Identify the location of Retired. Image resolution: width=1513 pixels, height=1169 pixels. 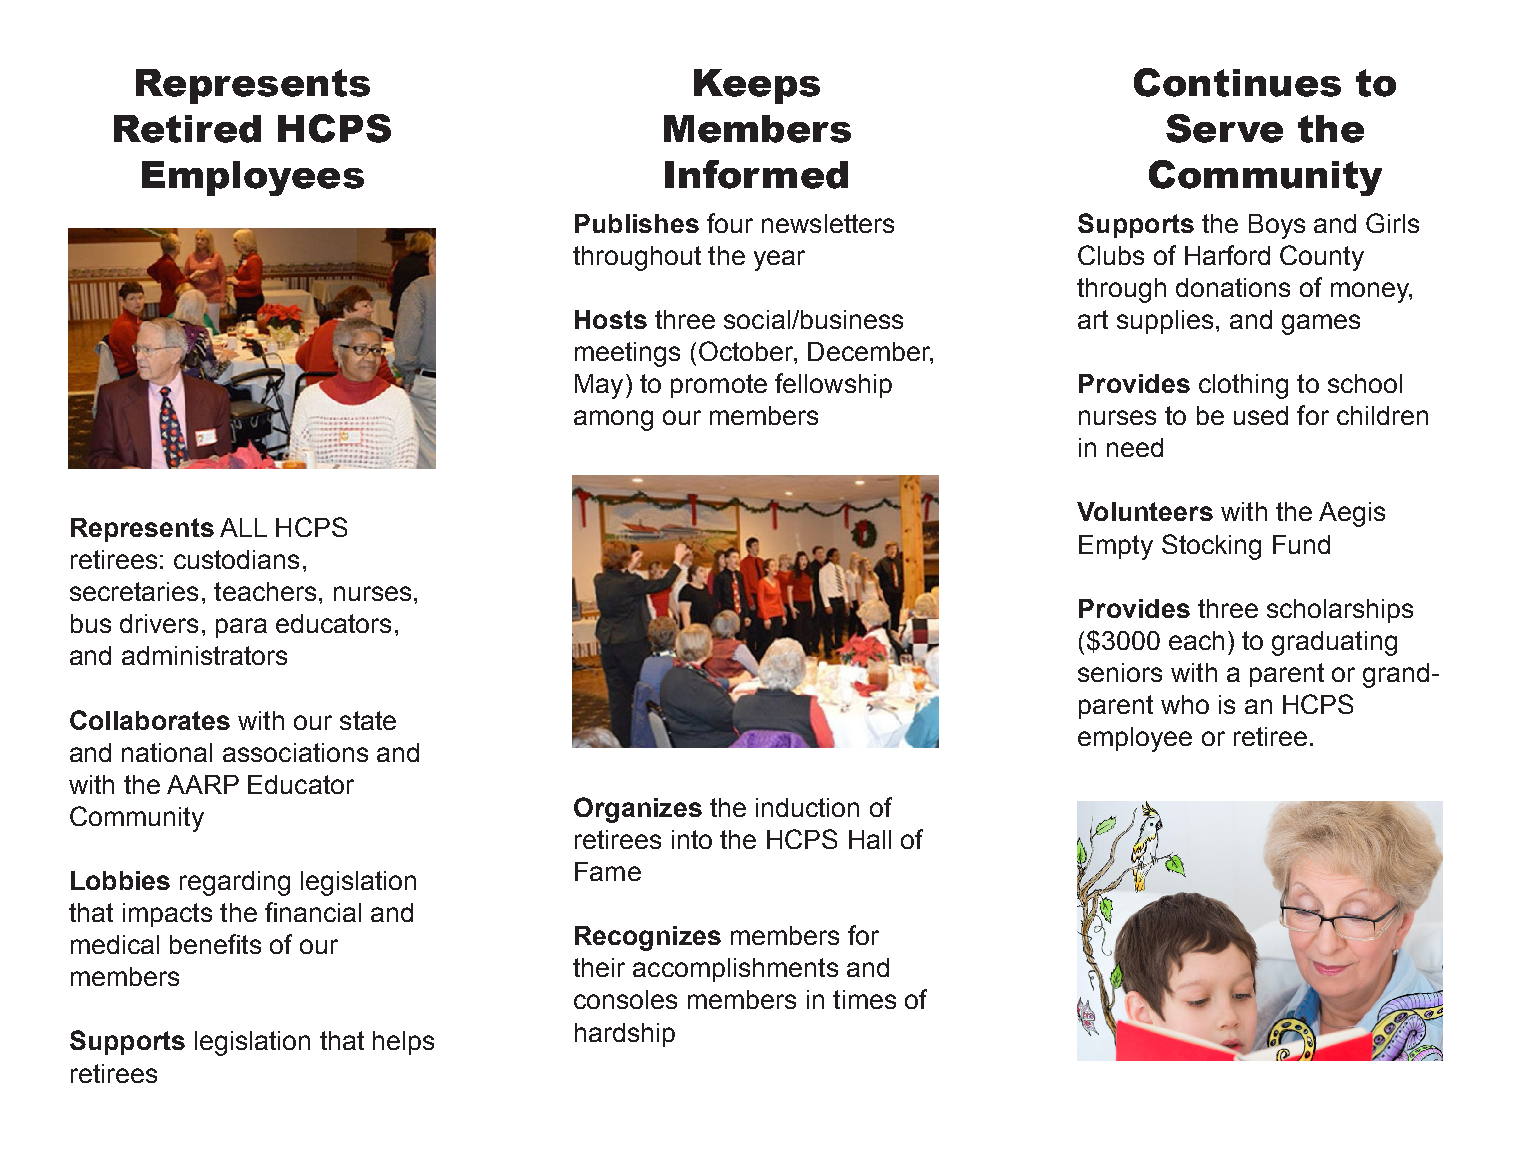
(187, 129).
